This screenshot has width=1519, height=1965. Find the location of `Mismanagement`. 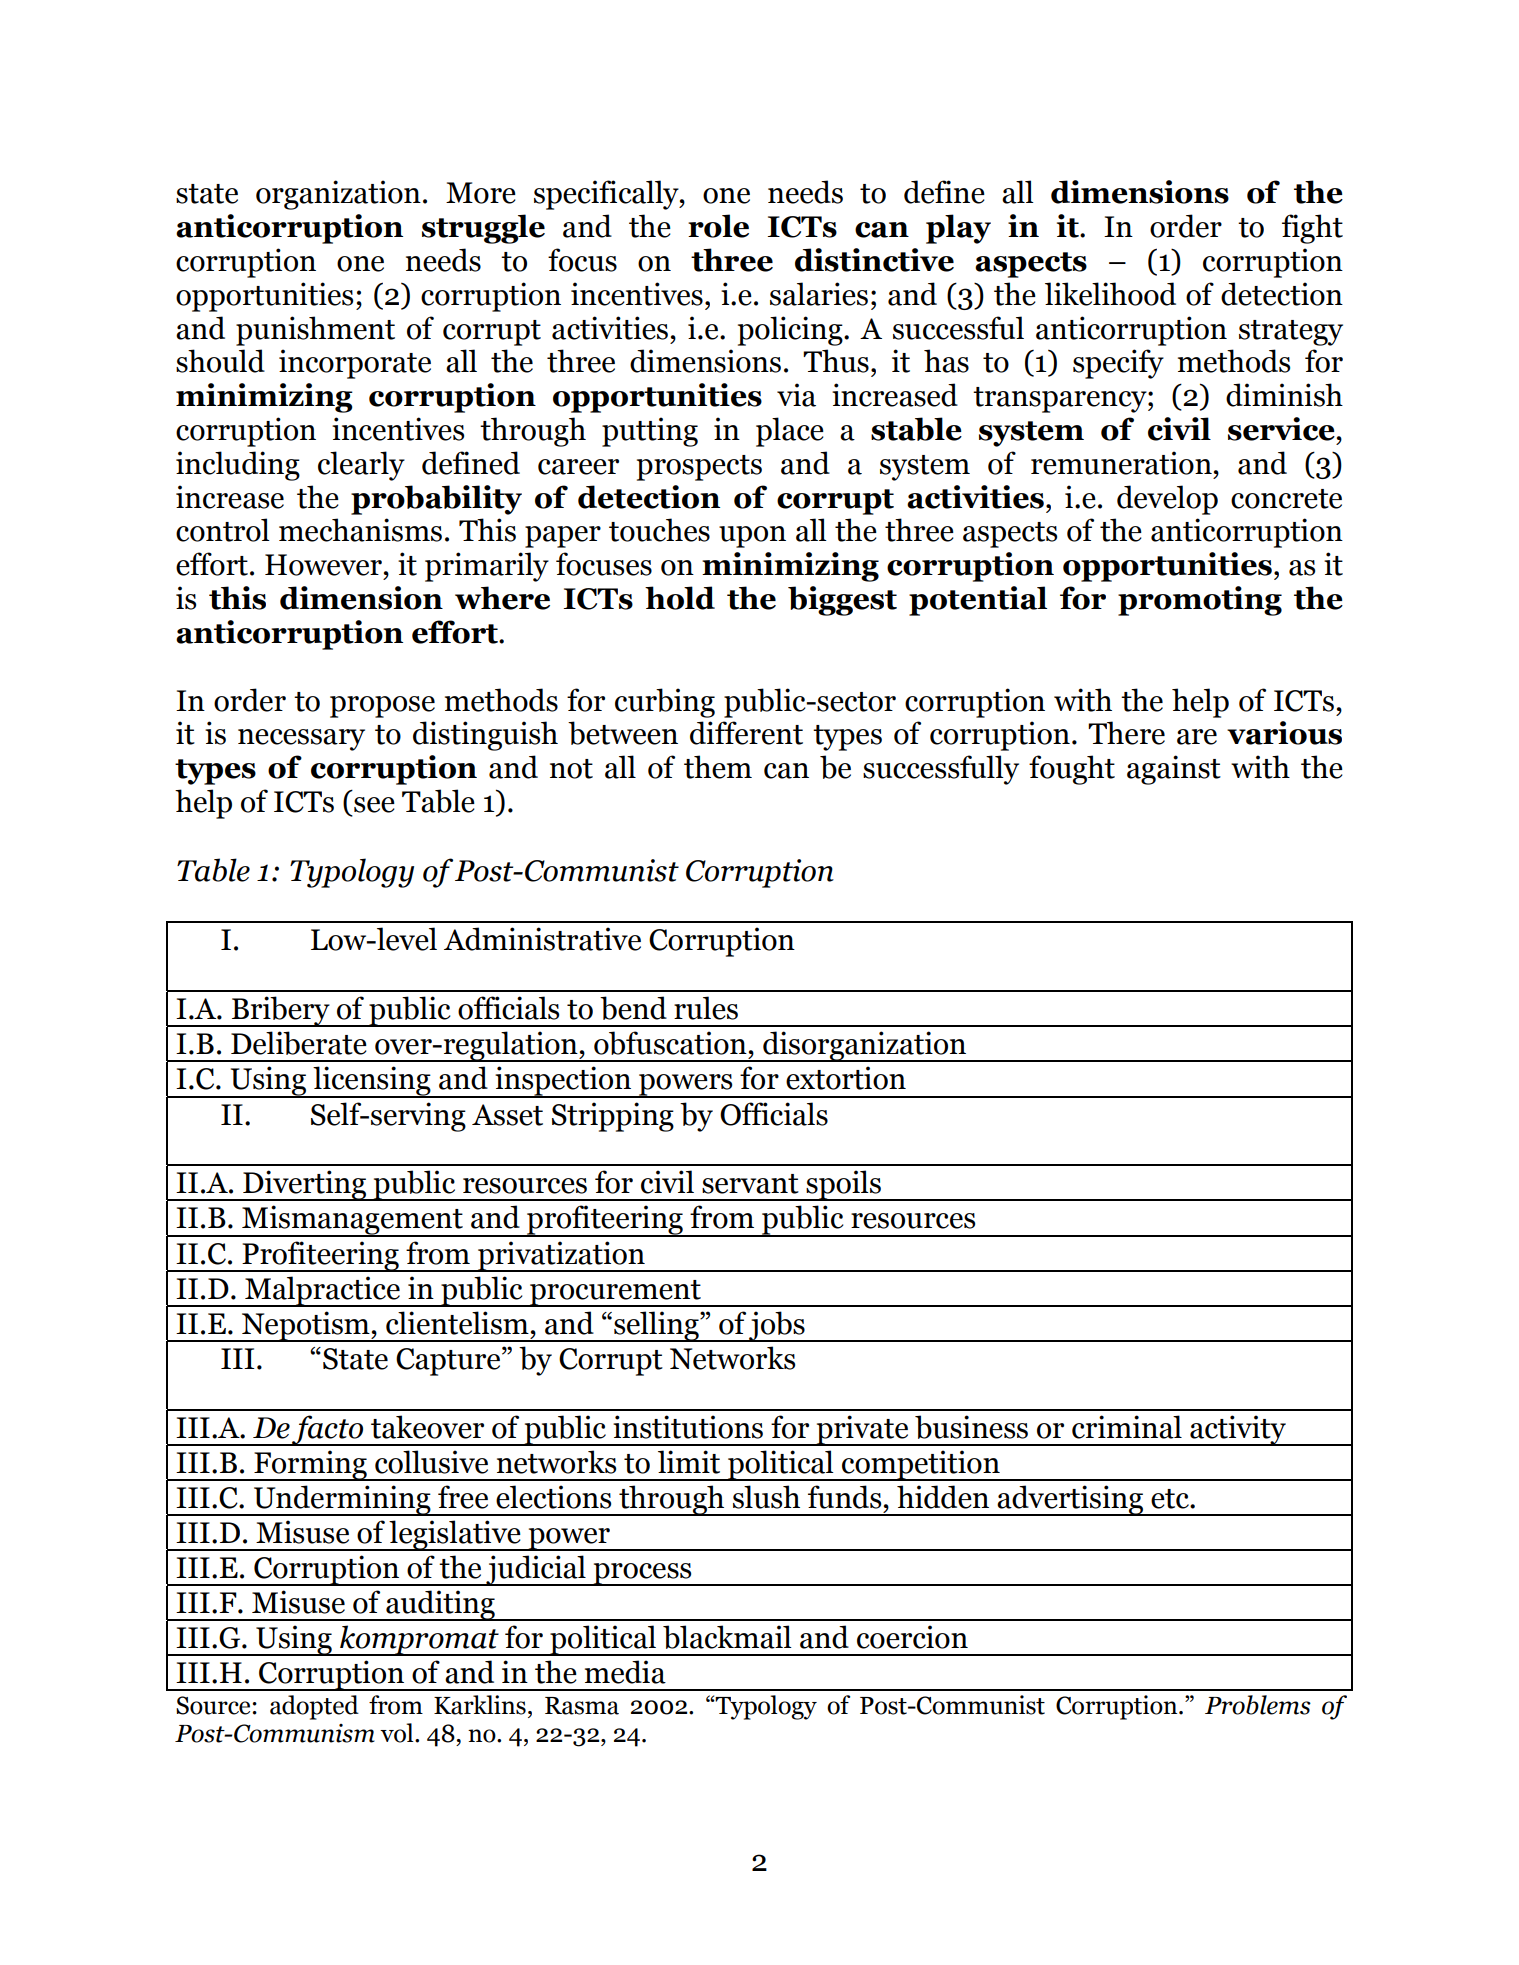

Mismanagement is located at coordinates (352, 1221).
